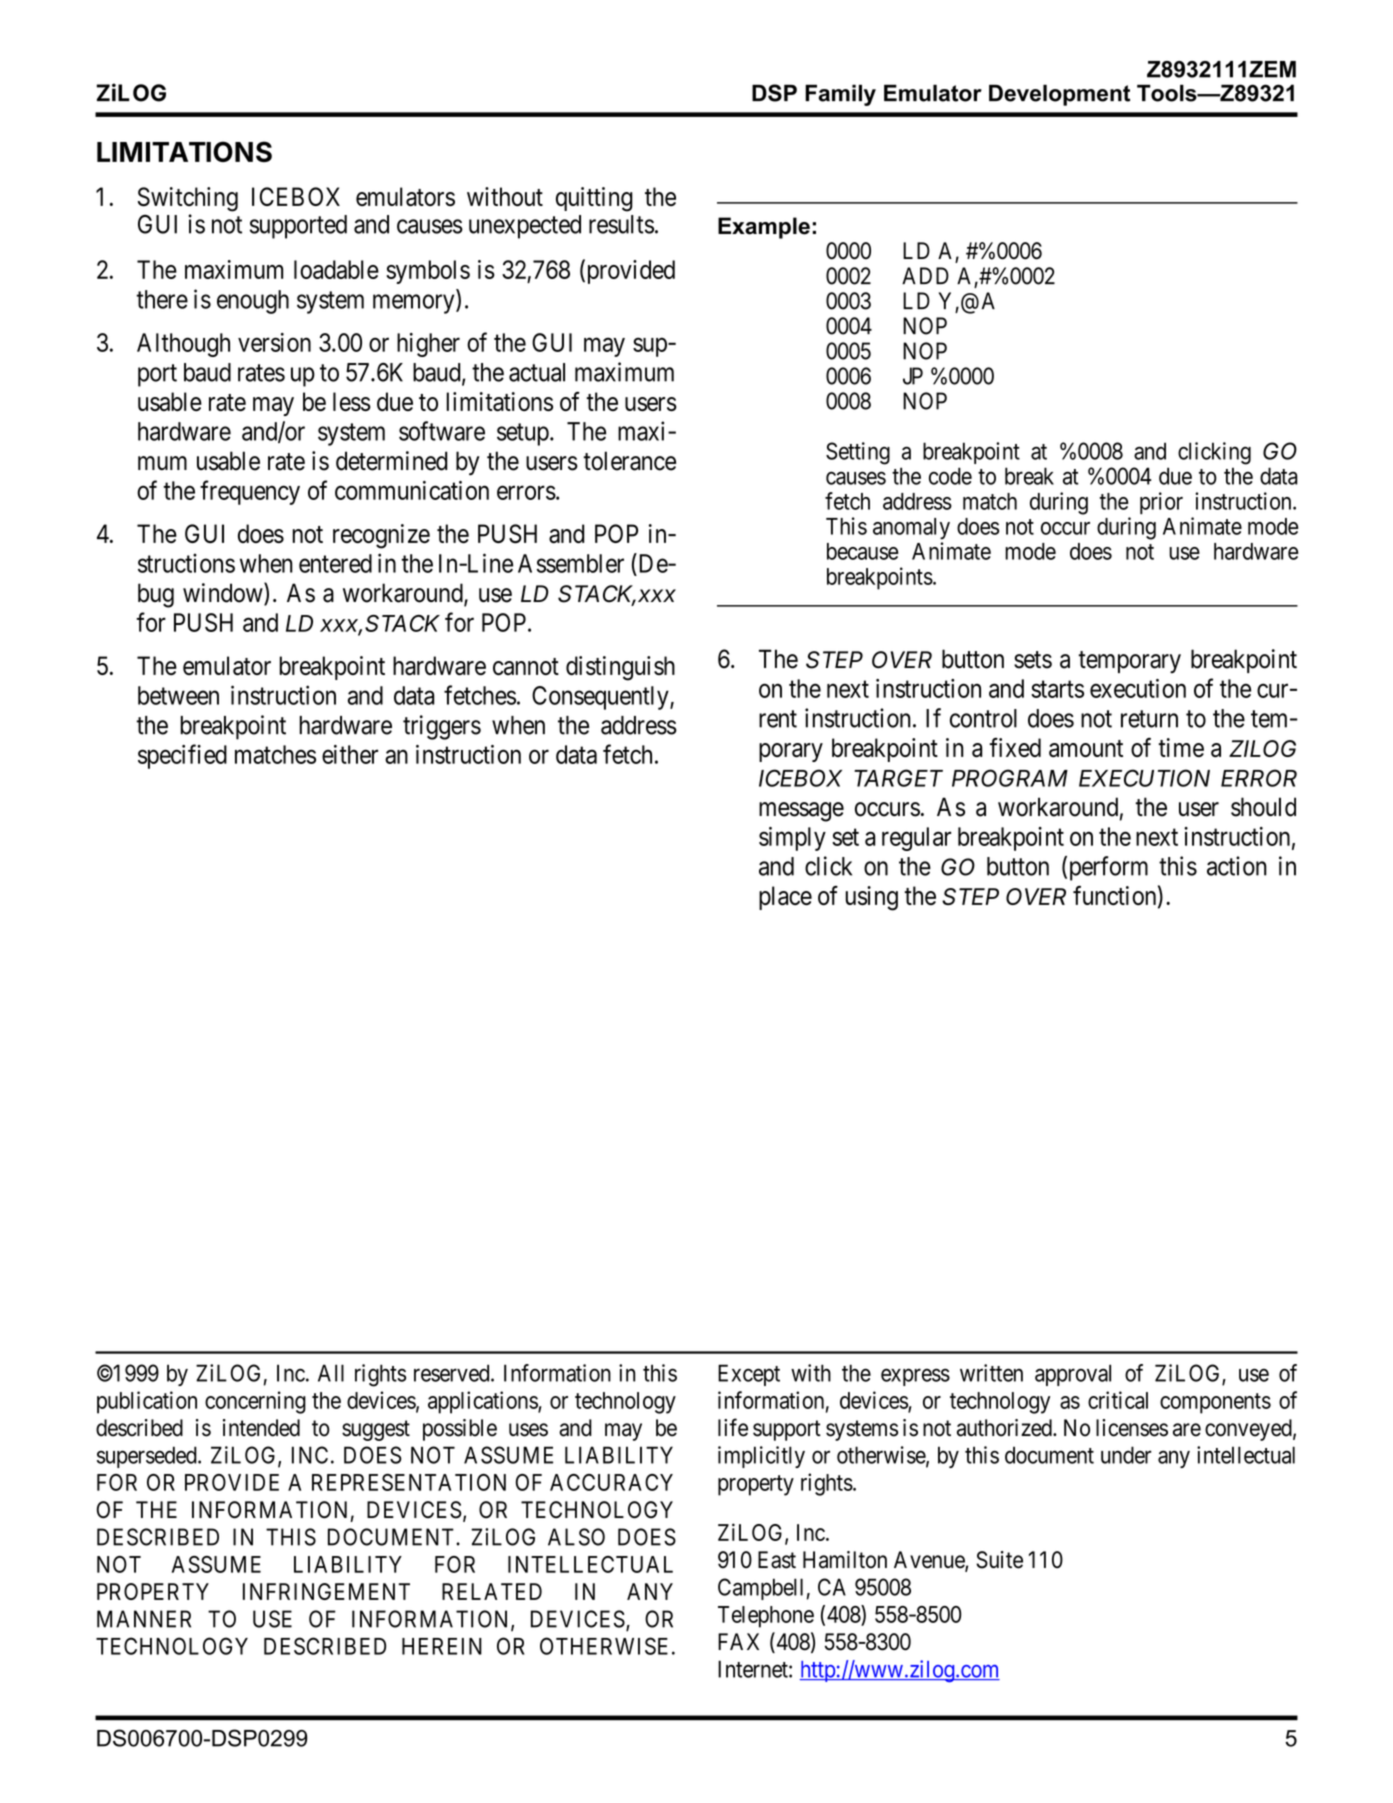 Image resolution: width=1393 pixels, height=1803 pixels. Describe the element at coordinates (1237, 866) in the page. I see `action` at that location.
